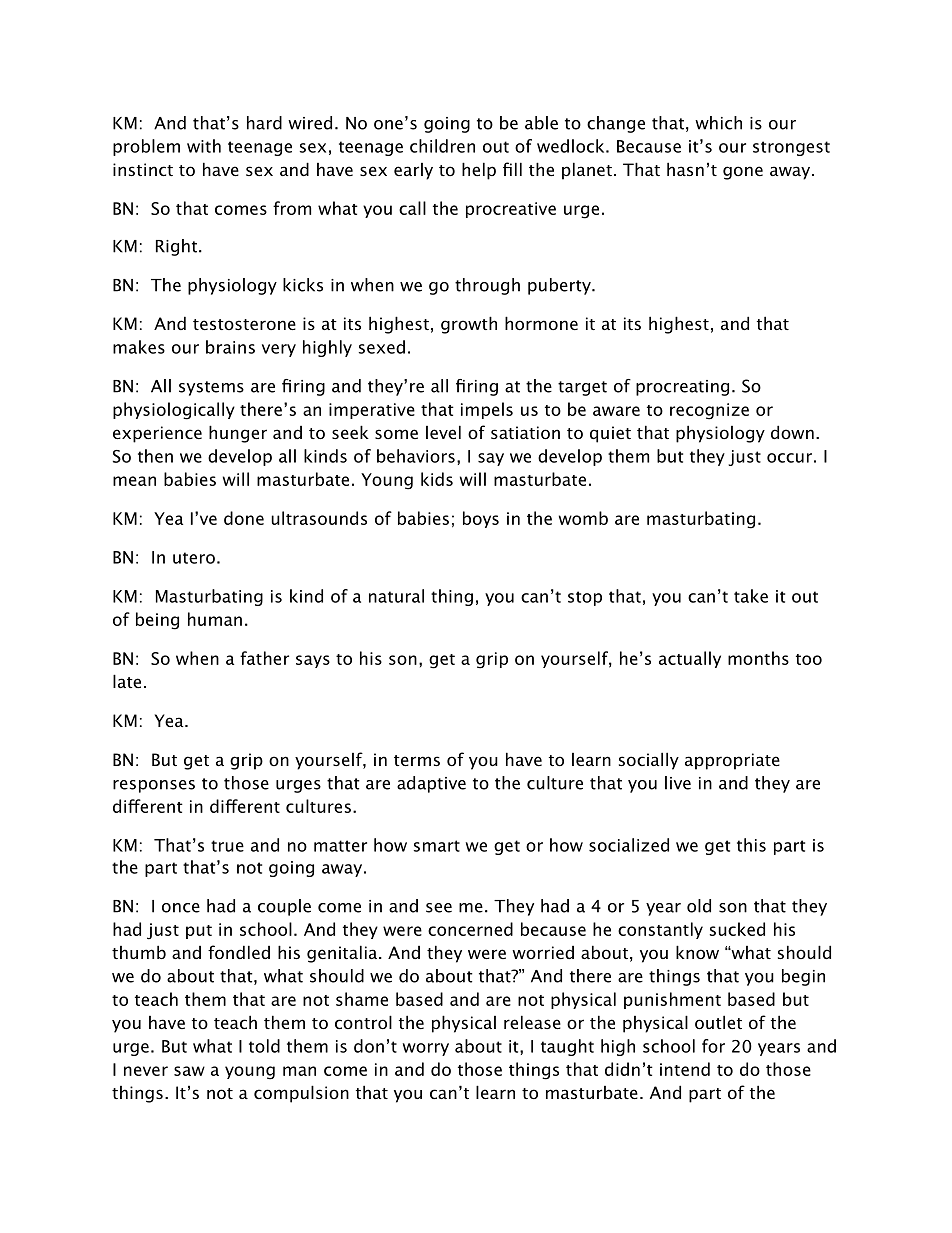 The image size is (952, 1233). Describe the element at coordinates (743, 173) in the screenshot. I see `gone` at that location.
